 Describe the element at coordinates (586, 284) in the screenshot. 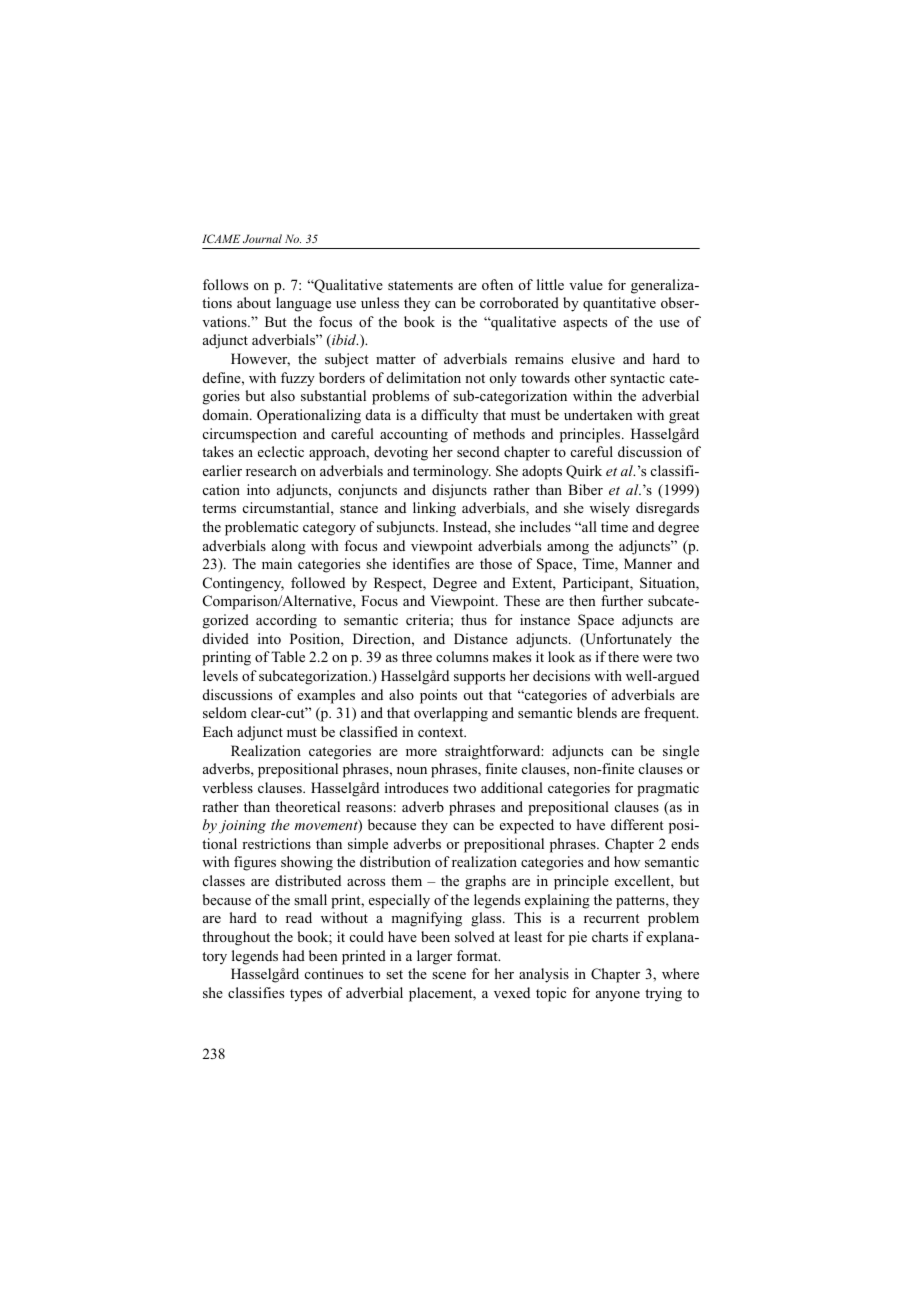

I see `value` at that location.
